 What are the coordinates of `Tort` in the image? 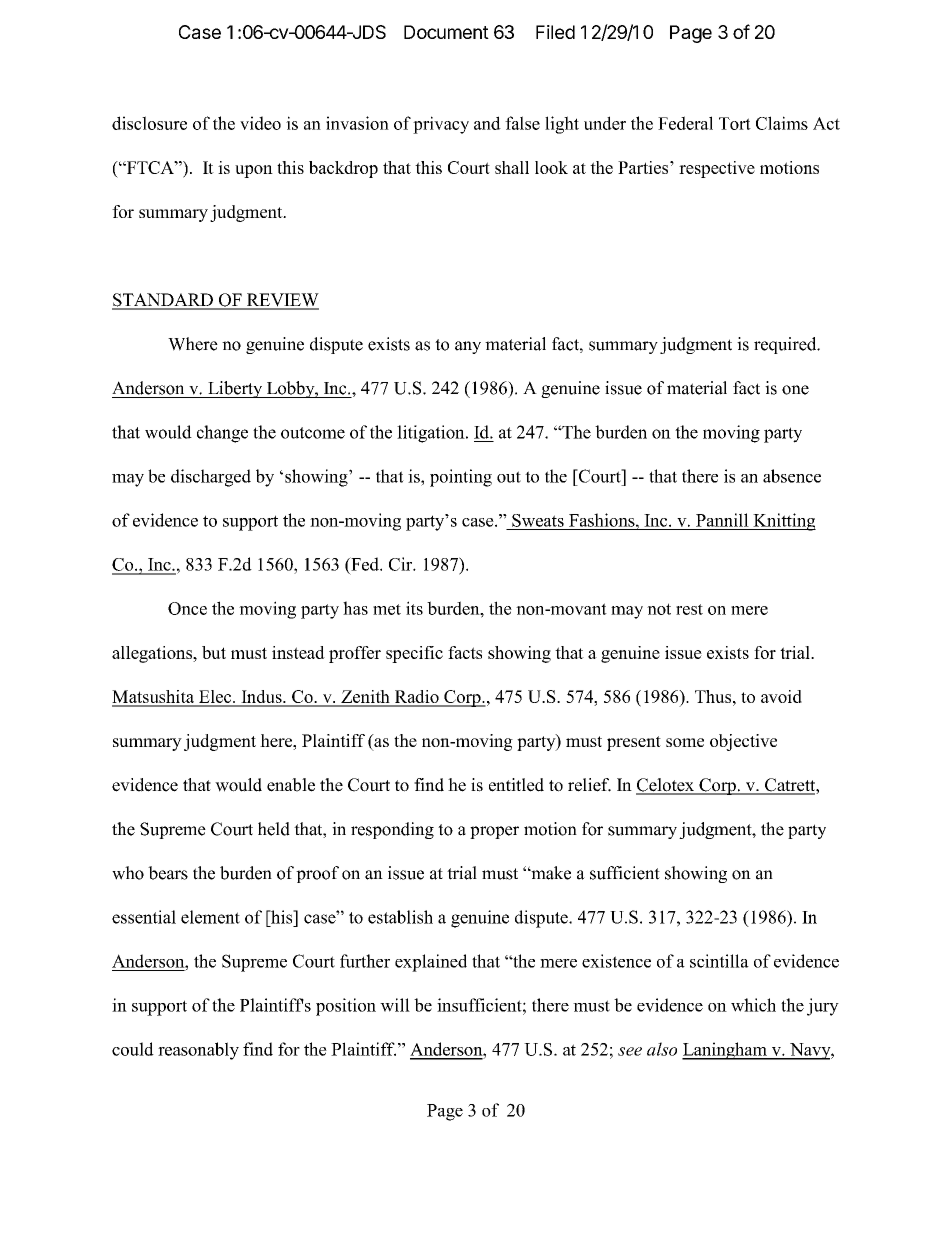 It's located at (735, 123).
